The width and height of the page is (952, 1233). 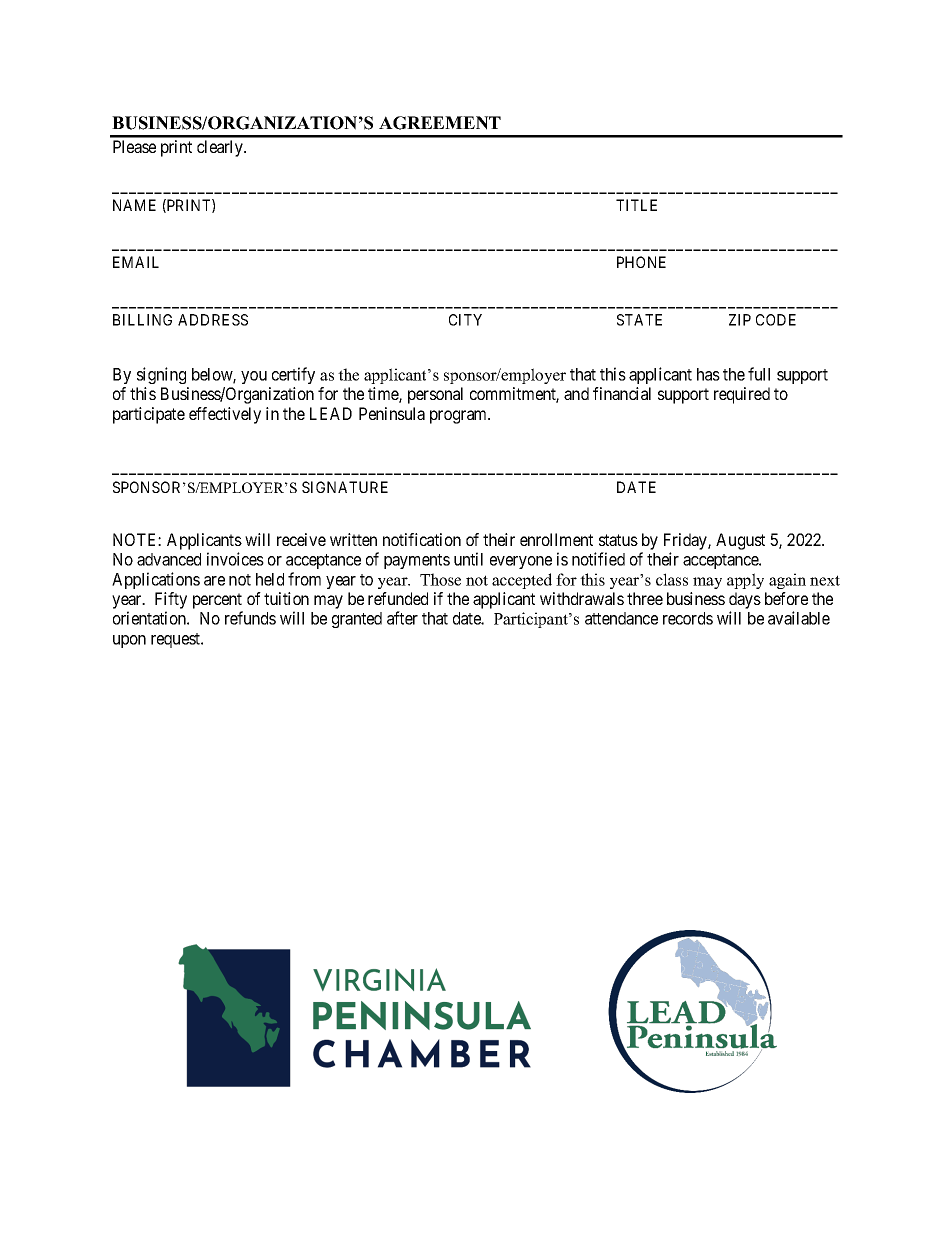 What do you see at coordinates (221, 148) in the page?
I see `clearly` at bounding box center [221, 148].
